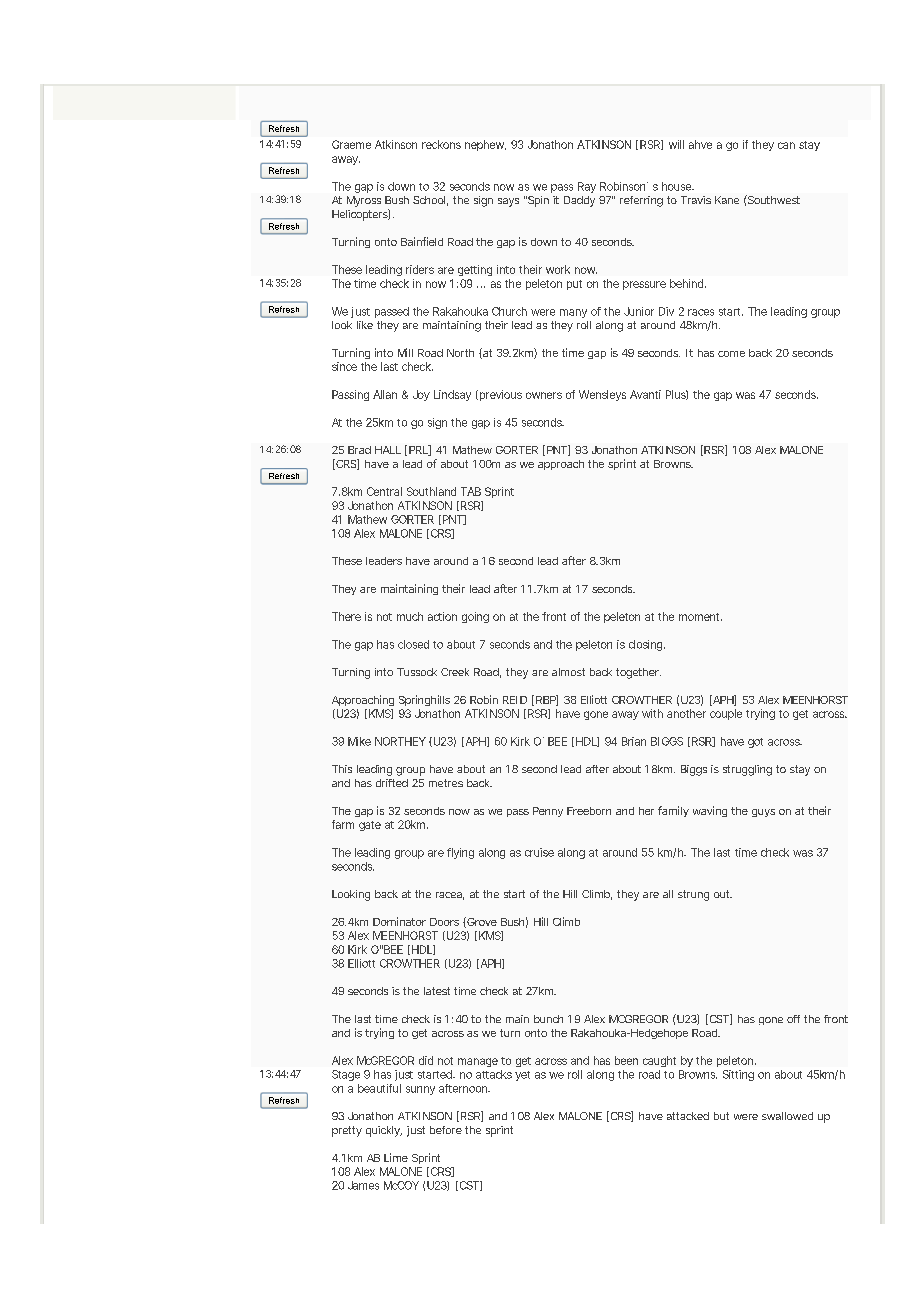 This screenshot has width=924, height=1308. Describe the element at coordinates (351, 144) in the screenshot. I see `Graeme` at that location.
